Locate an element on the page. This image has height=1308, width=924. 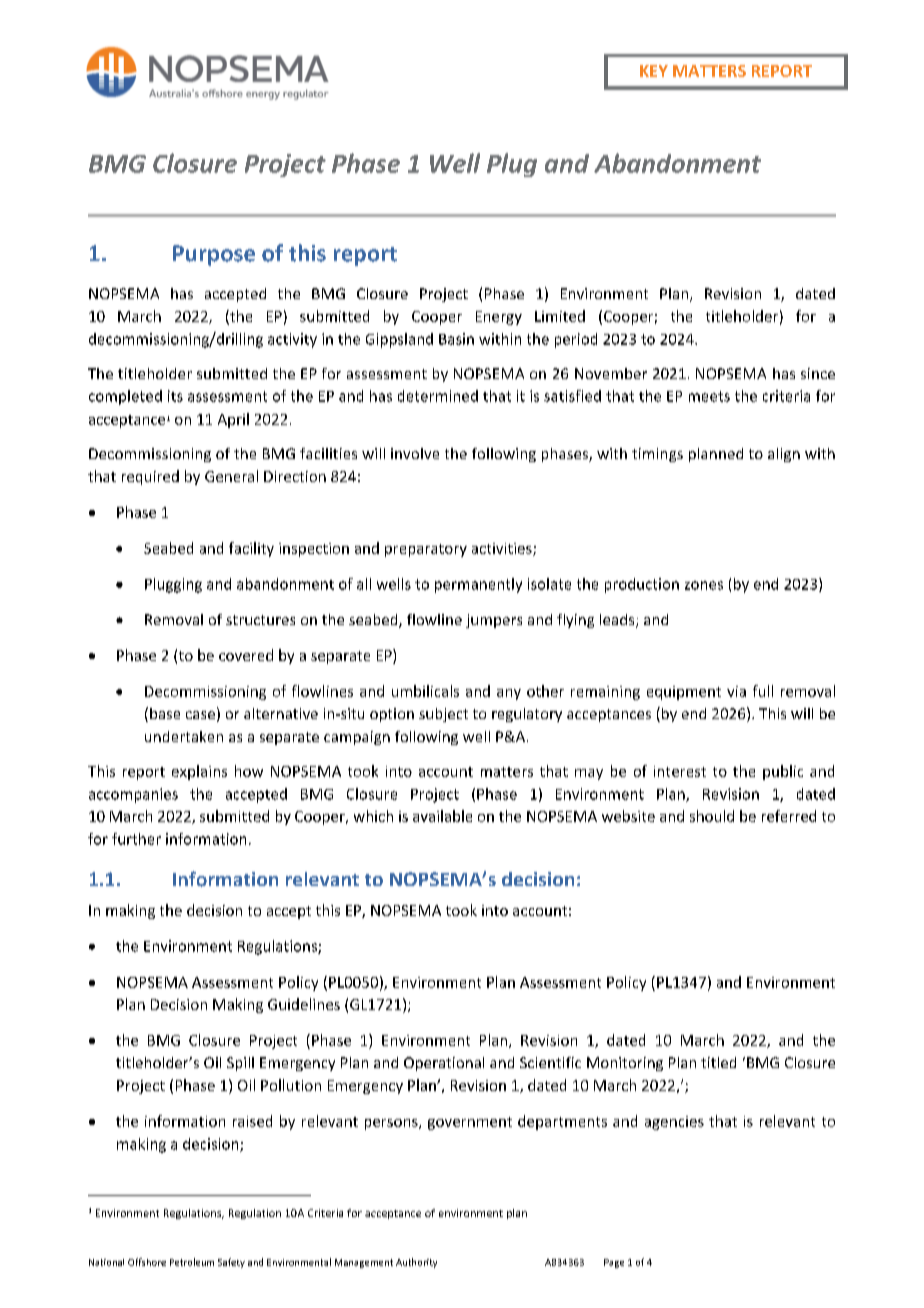
Petroleum is located at coordinates (192, 1262).
